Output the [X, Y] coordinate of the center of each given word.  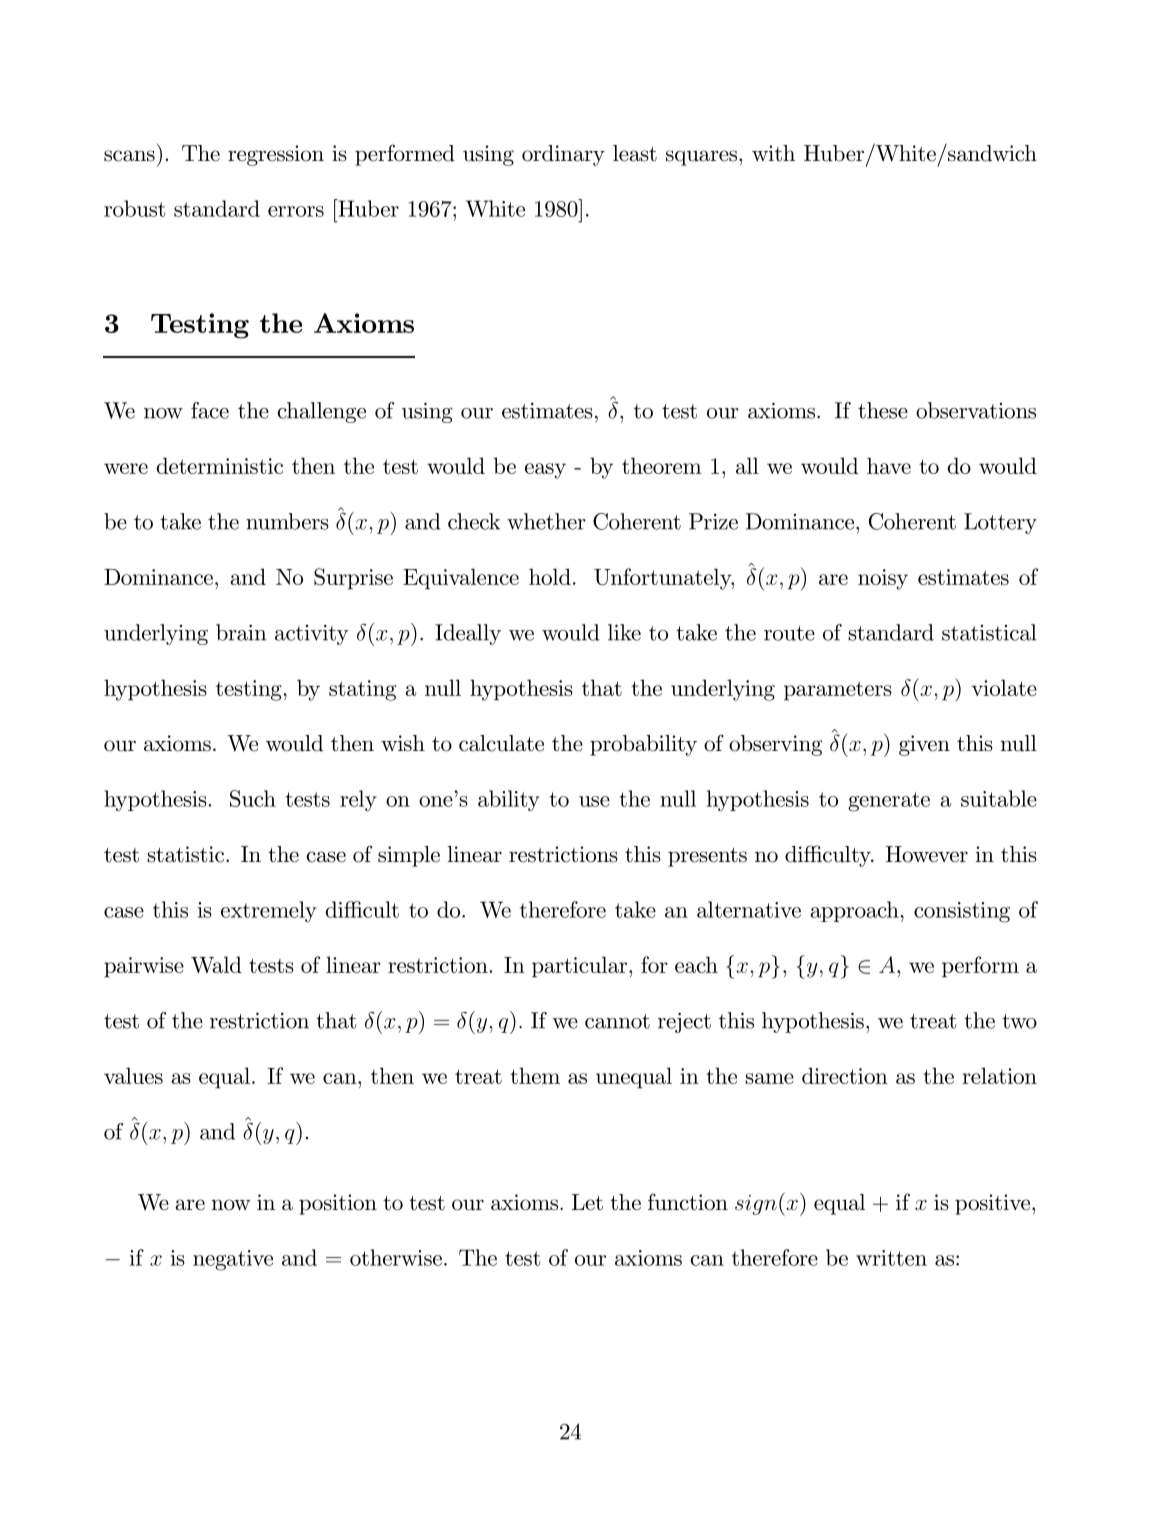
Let [587, 1202]
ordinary [563, 155]
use [594, 801]
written [891, 1258]
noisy [883, 579]
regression [276, 155]
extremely [269, 912]
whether [546, 521]
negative [233, 1260]
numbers [287, 521]
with [773, 153]
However [927, 854]
